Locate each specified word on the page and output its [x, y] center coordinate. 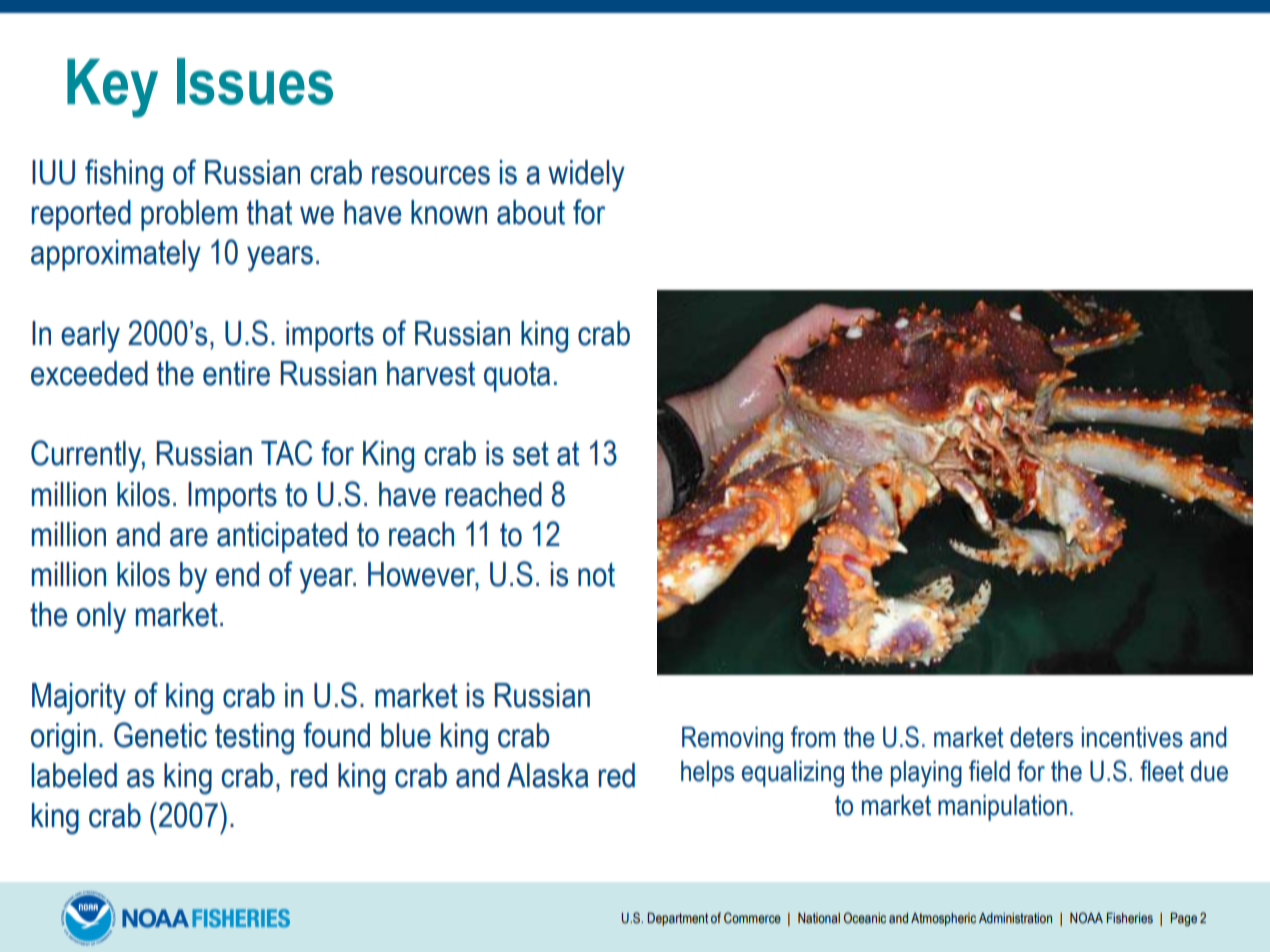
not [596, 575]
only [101, 618]
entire [236, 373]
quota [517, 377]
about [531, 212]
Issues [255, 81]
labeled [74, 775]
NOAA [1086, 917]
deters [1041, 737]
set [531, 454]
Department [677, 919]
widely [586, 176]
